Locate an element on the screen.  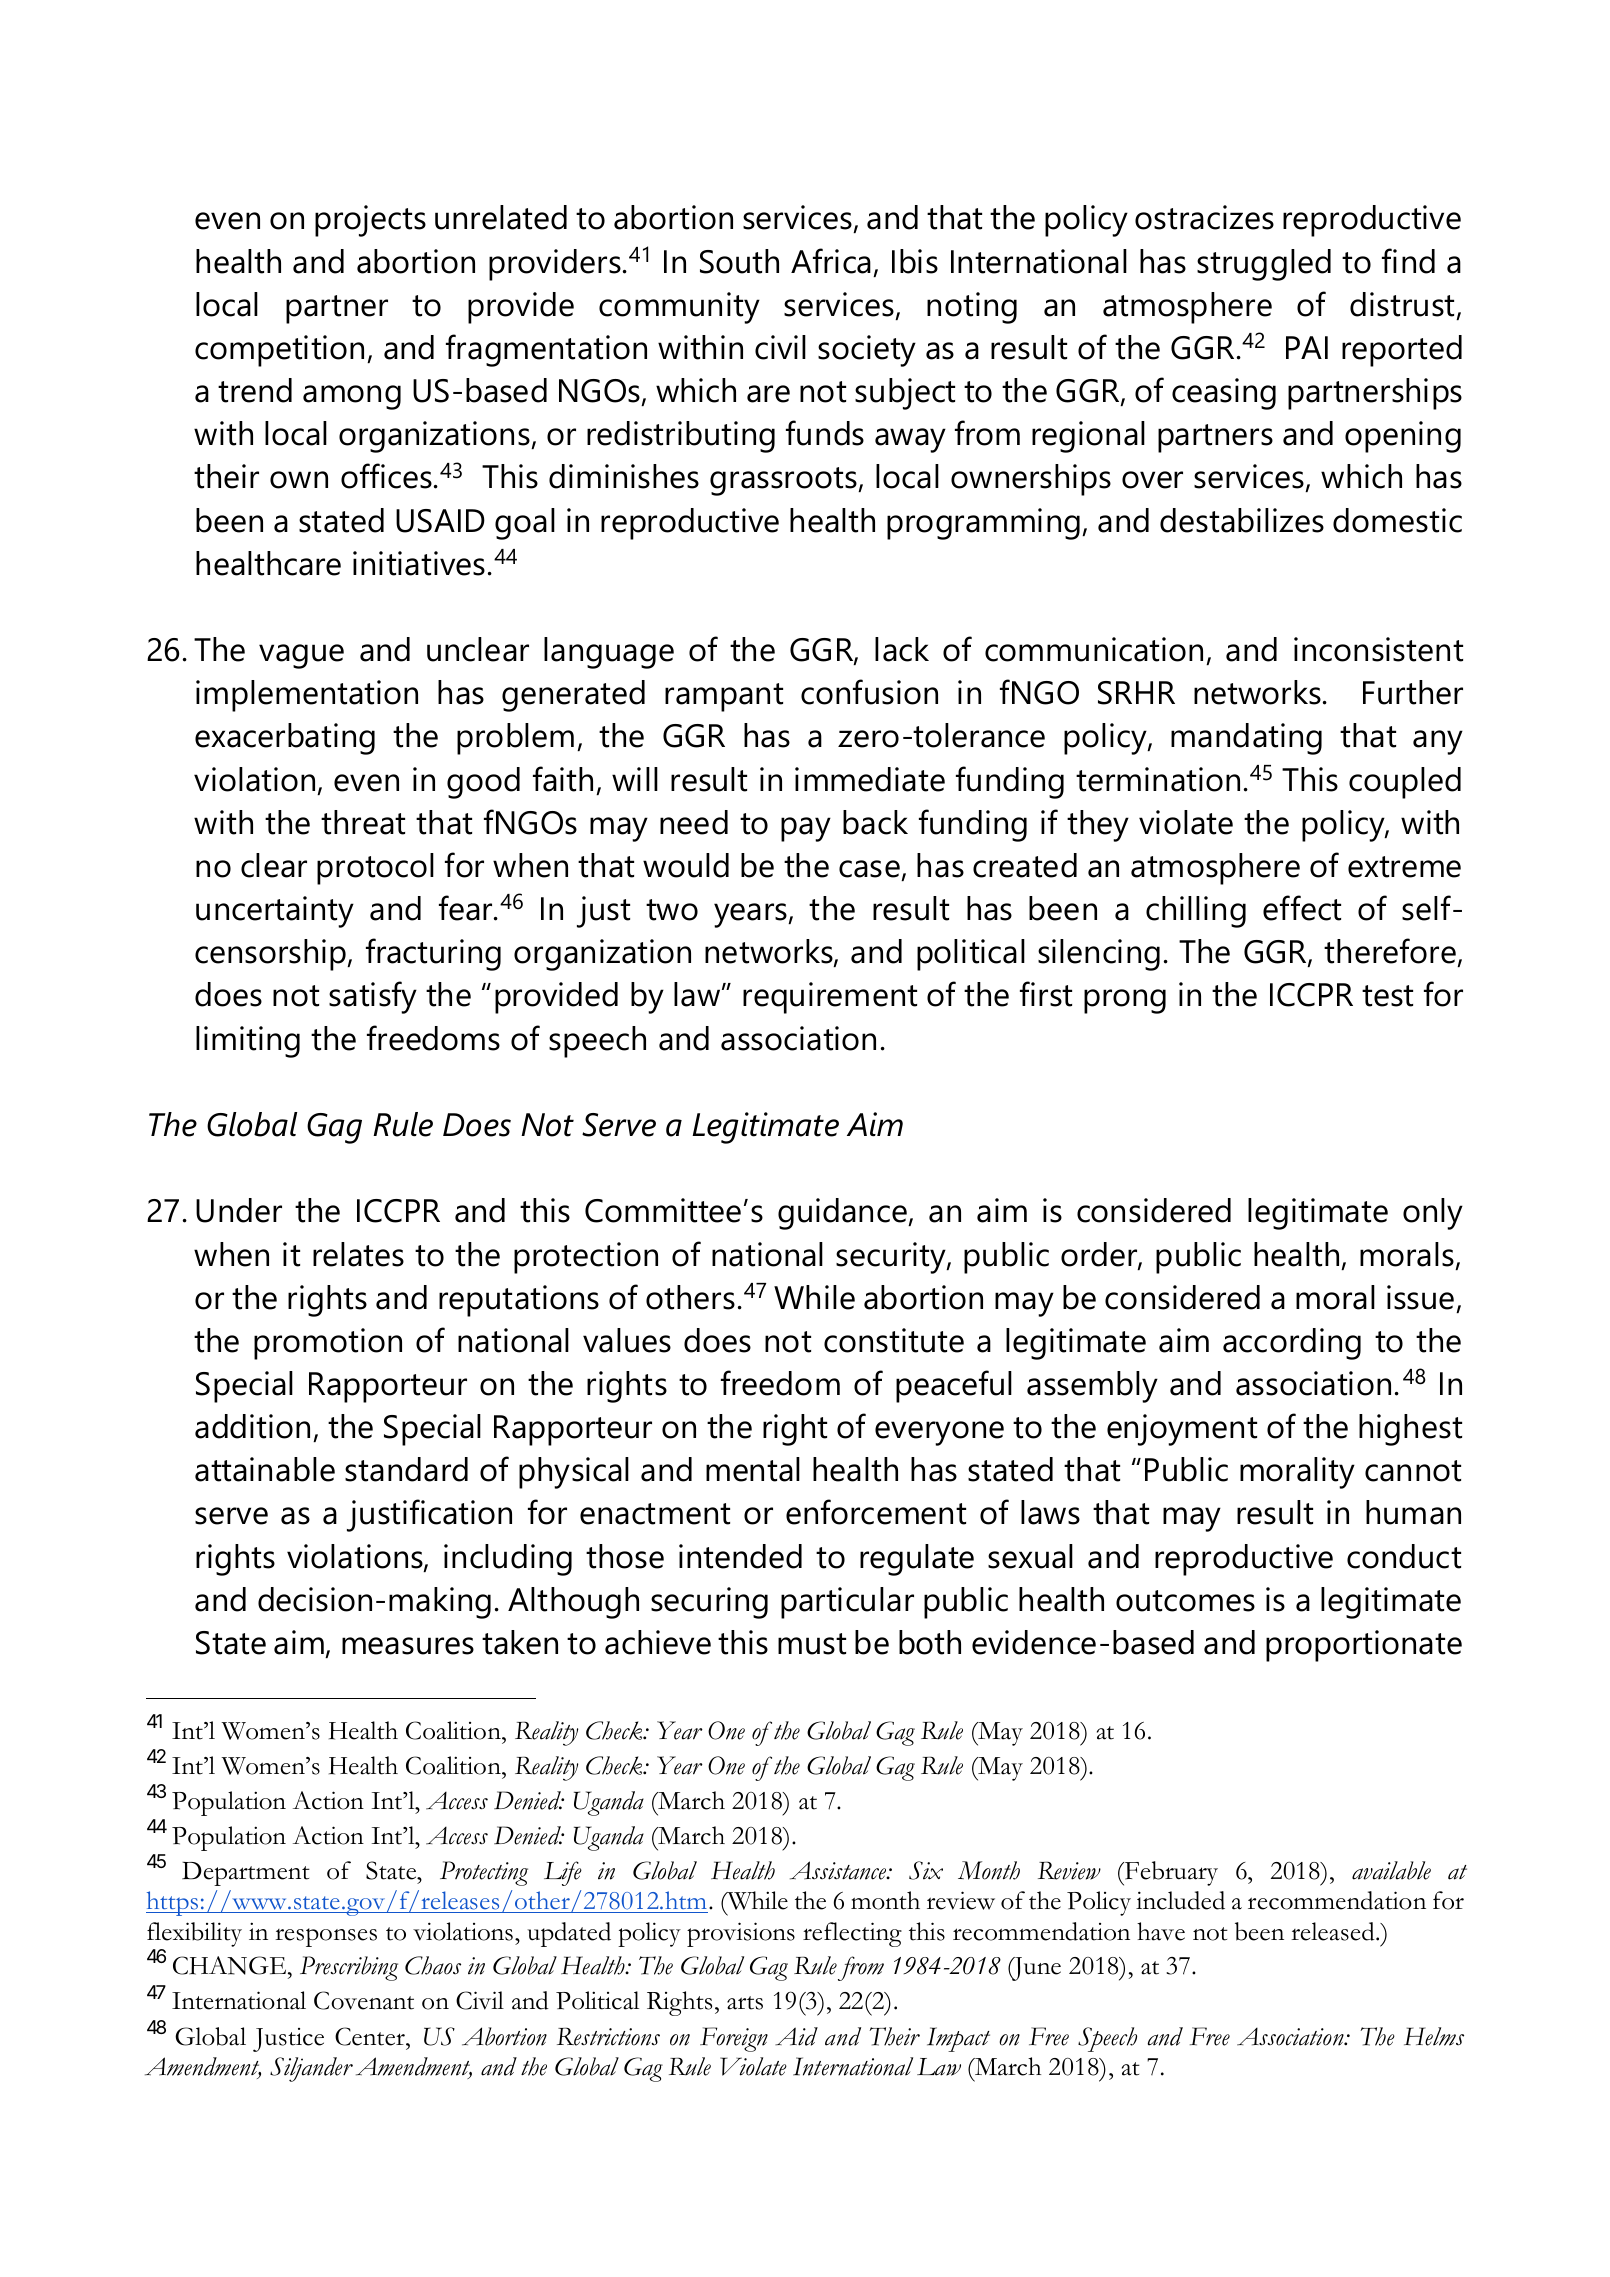
according is located at coordinates (1292, 1344).
